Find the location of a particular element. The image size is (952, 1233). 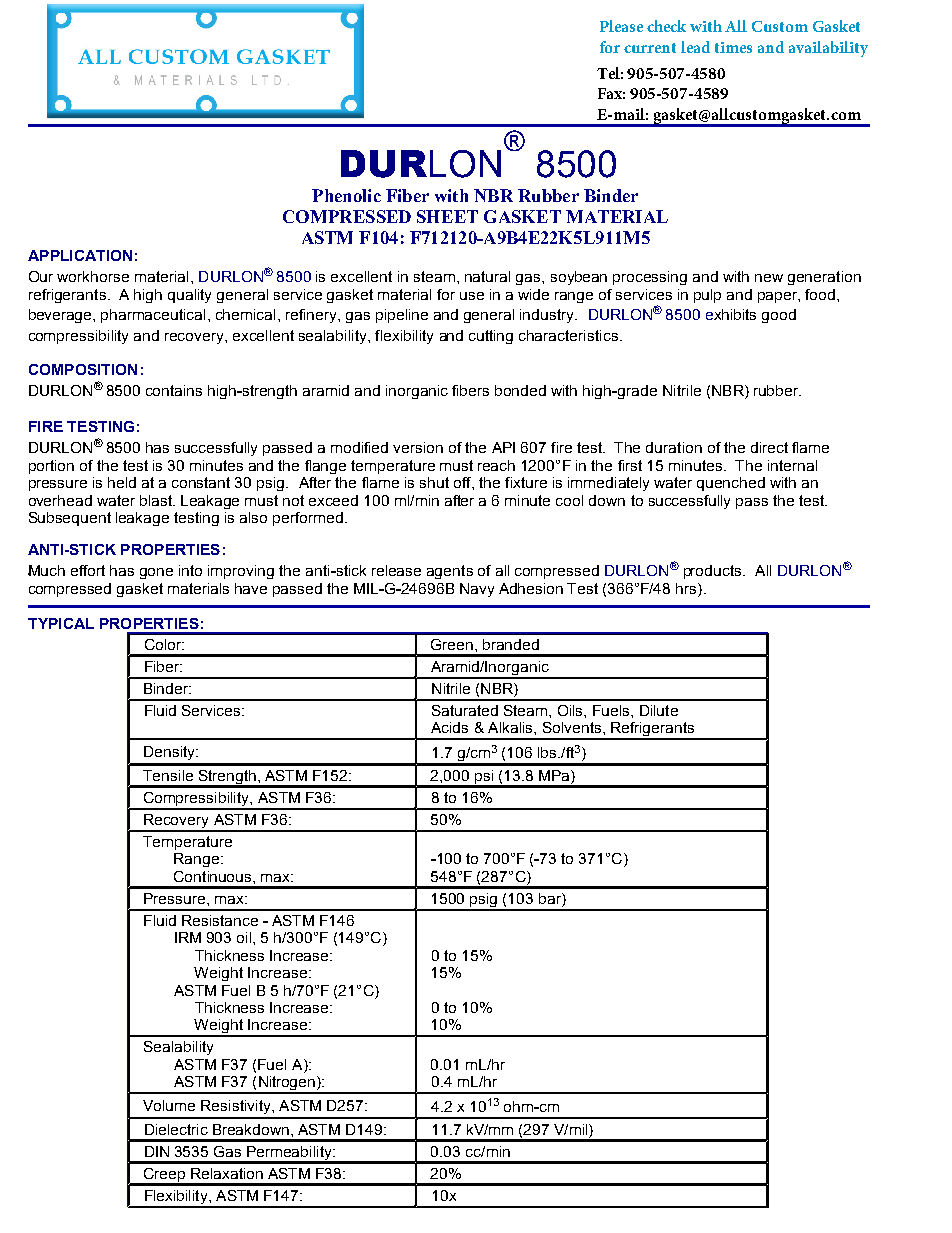

APPLICATION is located at coordinates (80, 255).
